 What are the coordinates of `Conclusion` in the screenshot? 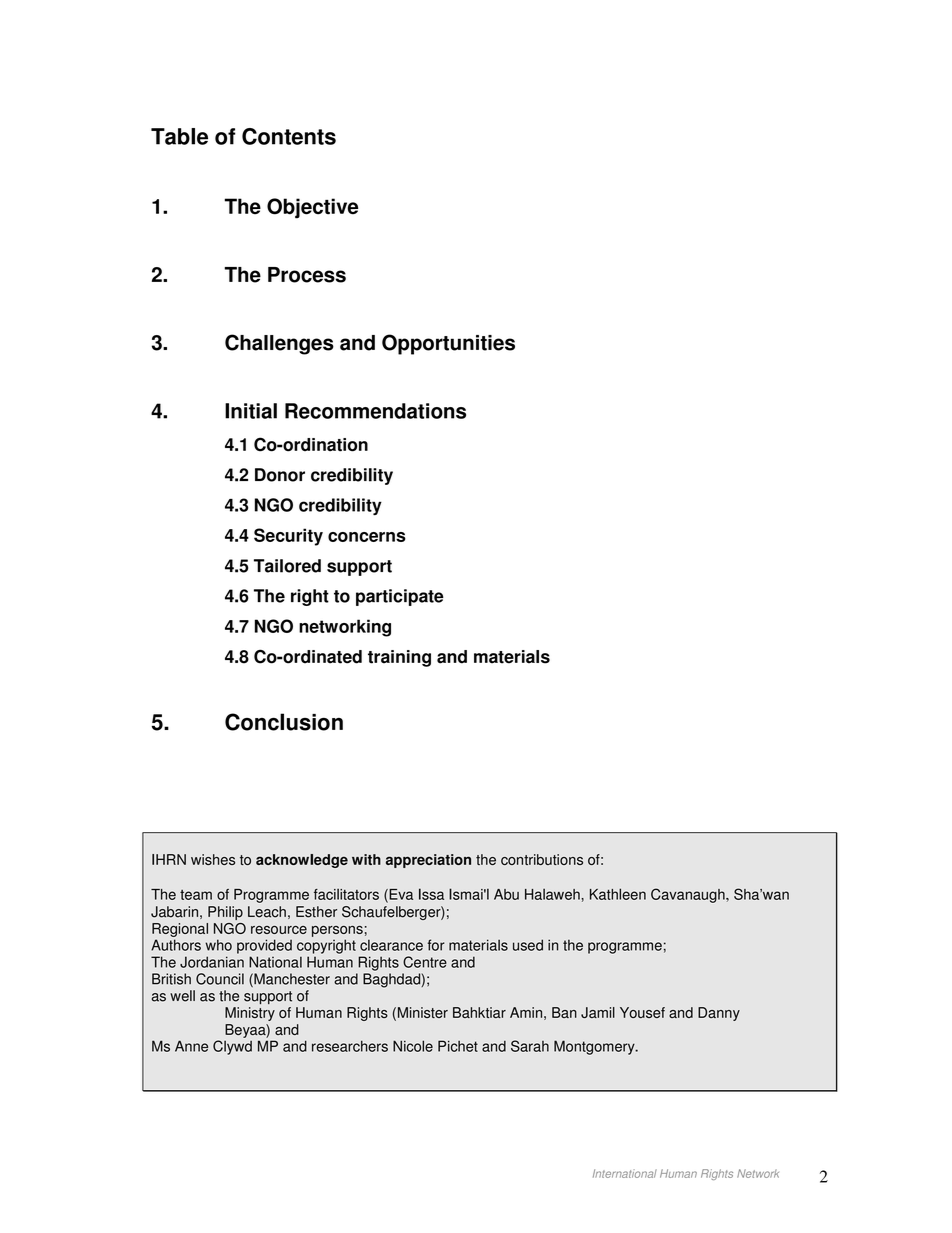 It's located at (284, 722).
